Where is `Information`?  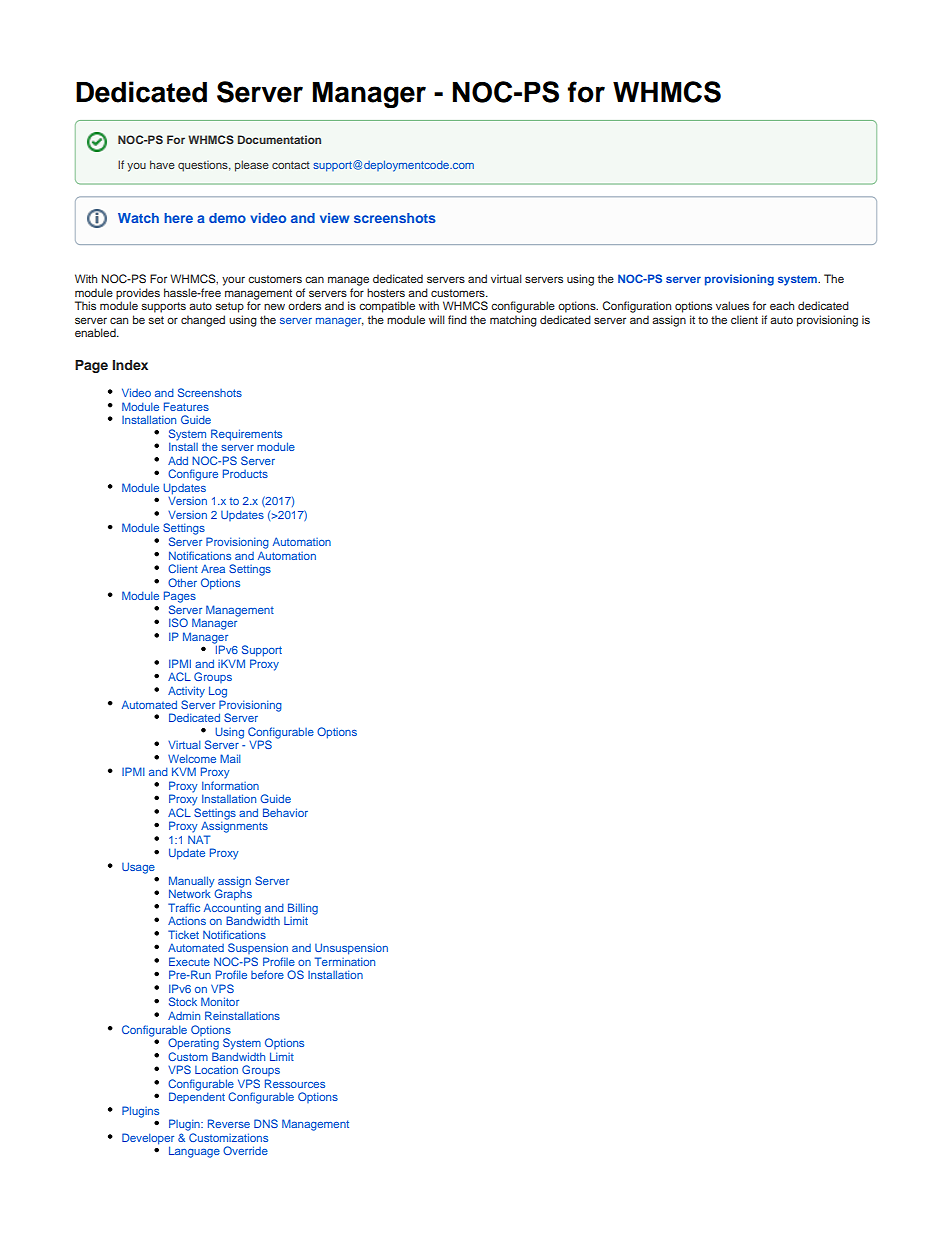
Information is located at coordinates (230, 785).
